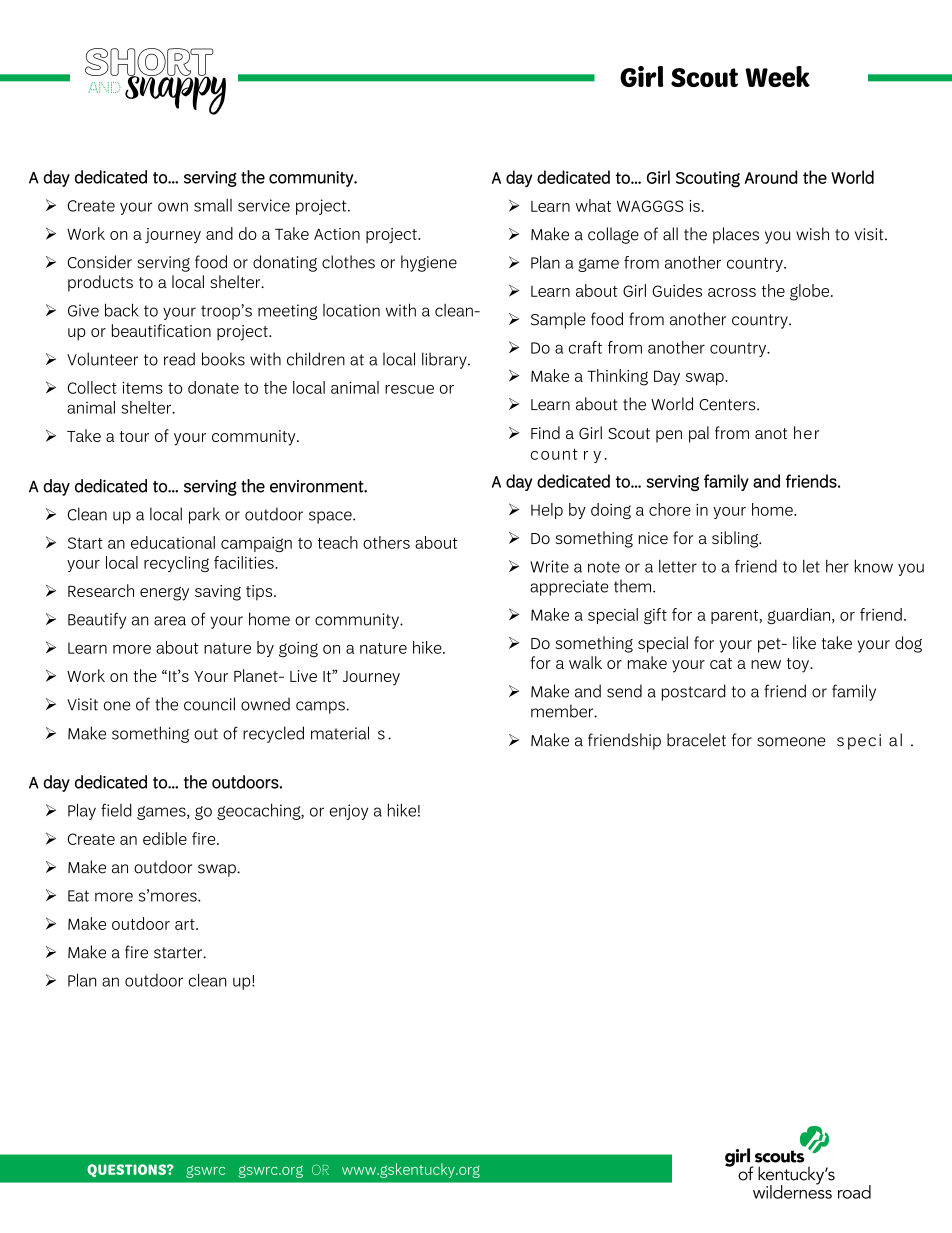 This screenshot has width=952, height=1233. What do you see at coordinates (134, 436) in the screenshot?
I see `tour` at bounding box center [134, 436].
